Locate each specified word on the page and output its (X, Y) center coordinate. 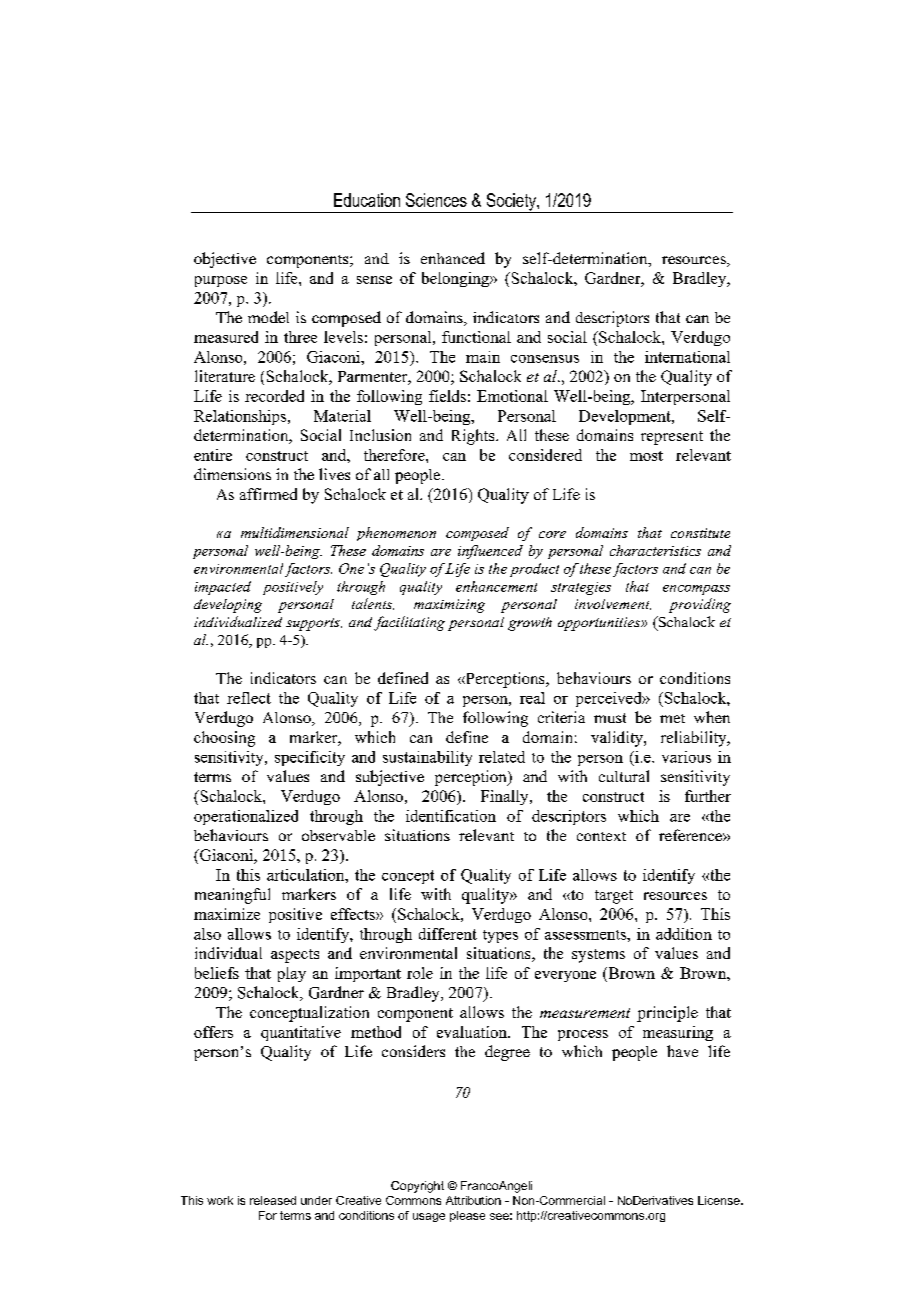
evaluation (473, 1032)
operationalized (246, 817)
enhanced (453, 258)
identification (451, 816)
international (687, 357)
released (273, 1200)
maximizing (449, 606)
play (292, 974)
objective (225, 260)
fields (447, 396)
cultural (624, 776)
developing (228, 606)
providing (700, 605)
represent (672, 438)
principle (667, 1014)
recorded (274, 396)
